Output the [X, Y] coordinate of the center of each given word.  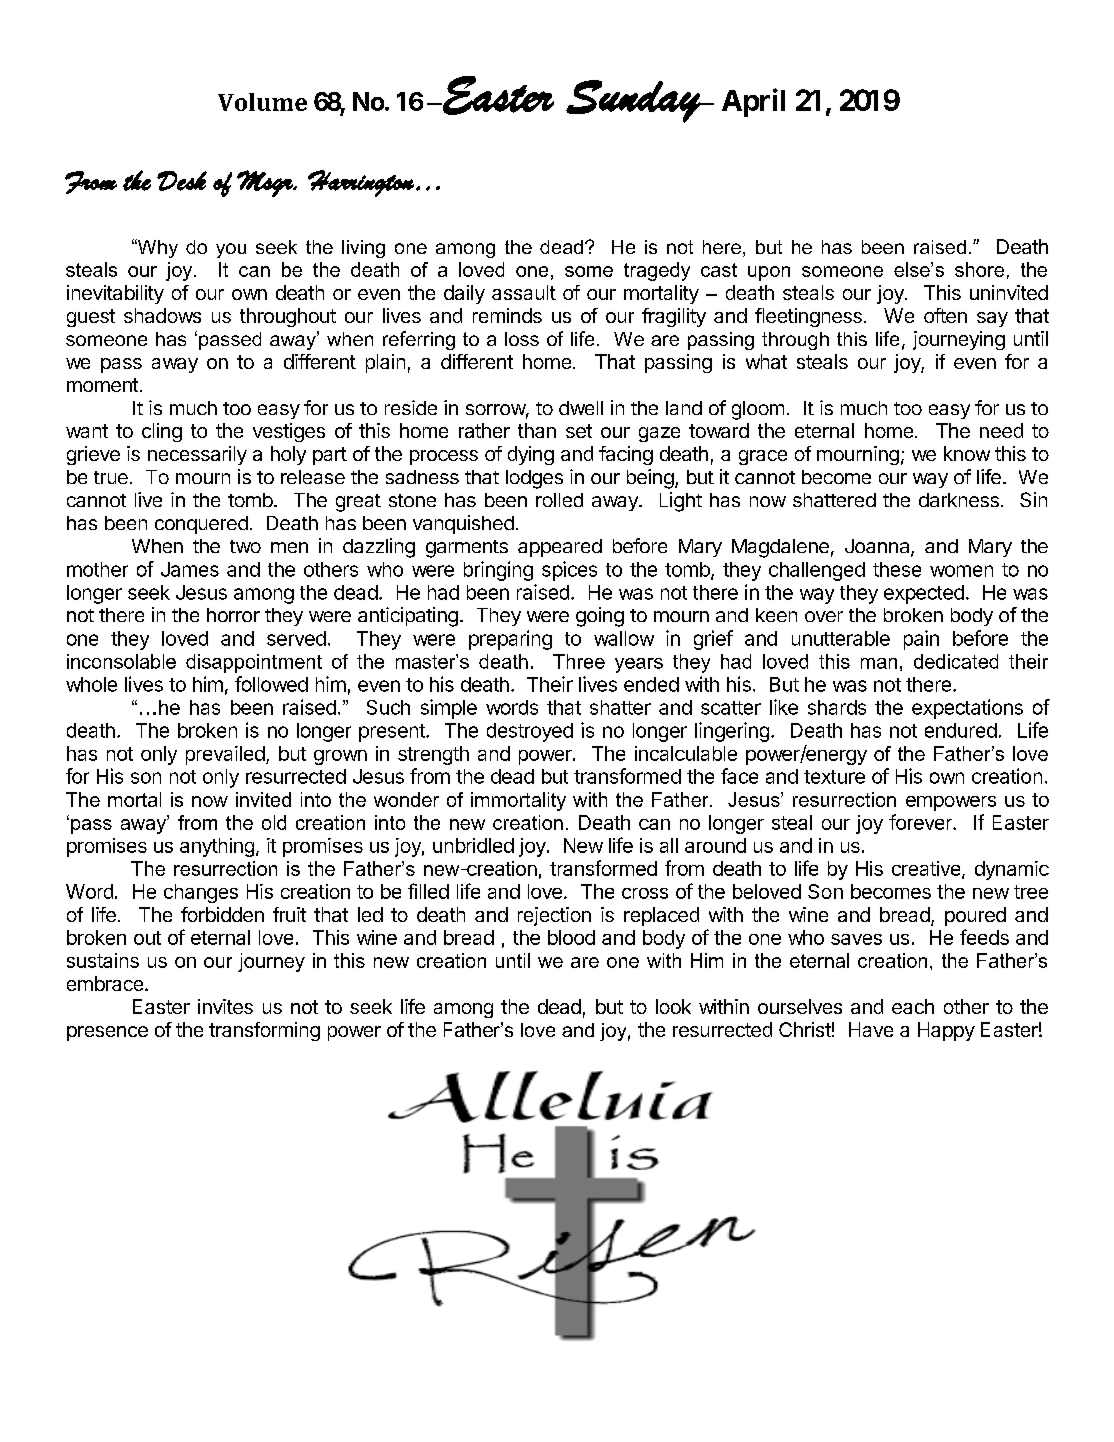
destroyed [530, 732]
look [673, 1006]
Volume [262, 102]
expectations [967, 709]
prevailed [225, 755]
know [967, 453]
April [753, 102]
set [579, 431]
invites [225, 1006]
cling [162, 432]
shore [979, 269]
